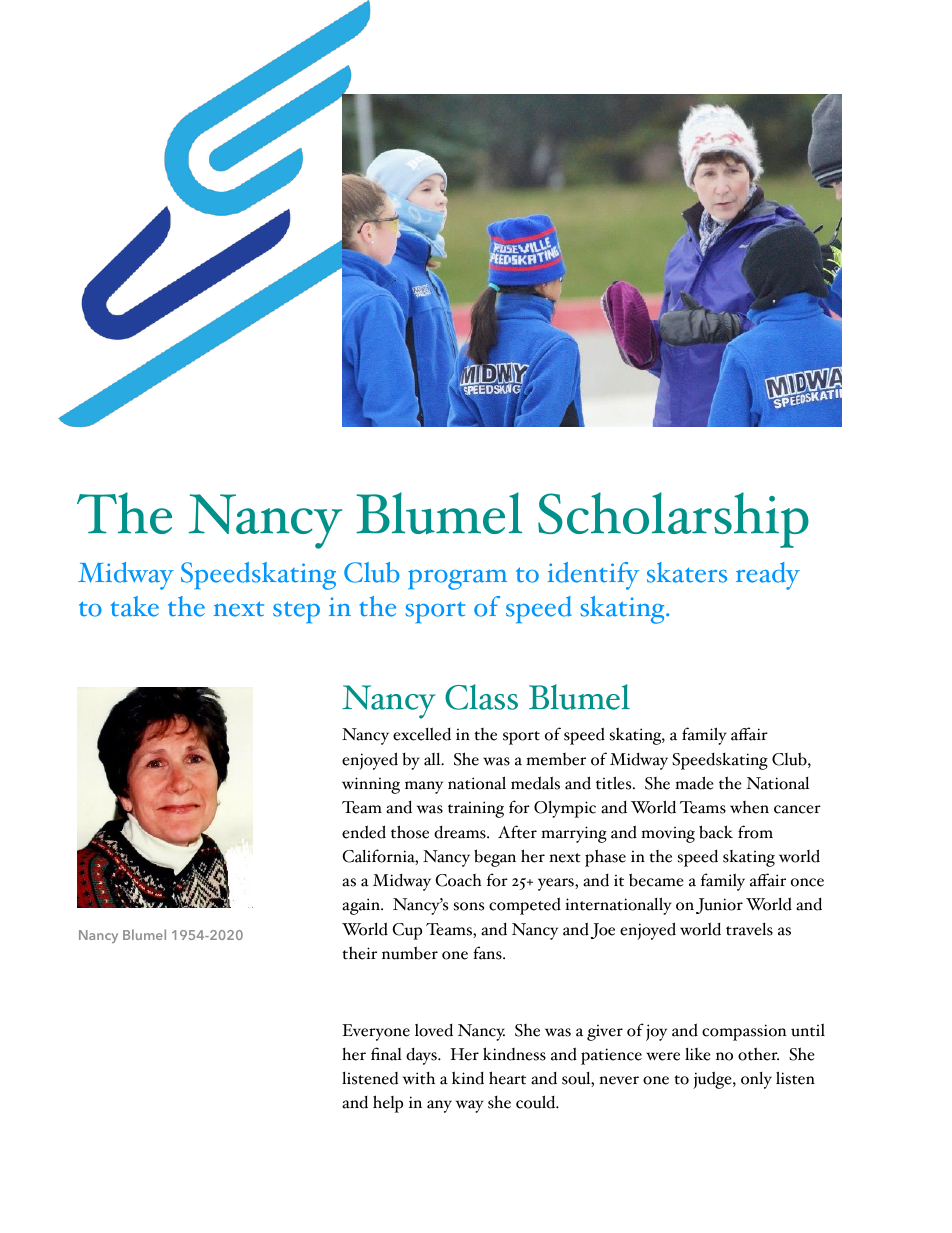  What do you see at coordinates (388, 1104) in the screenshot?
I see `help` at bounding box center [388, 1104].
